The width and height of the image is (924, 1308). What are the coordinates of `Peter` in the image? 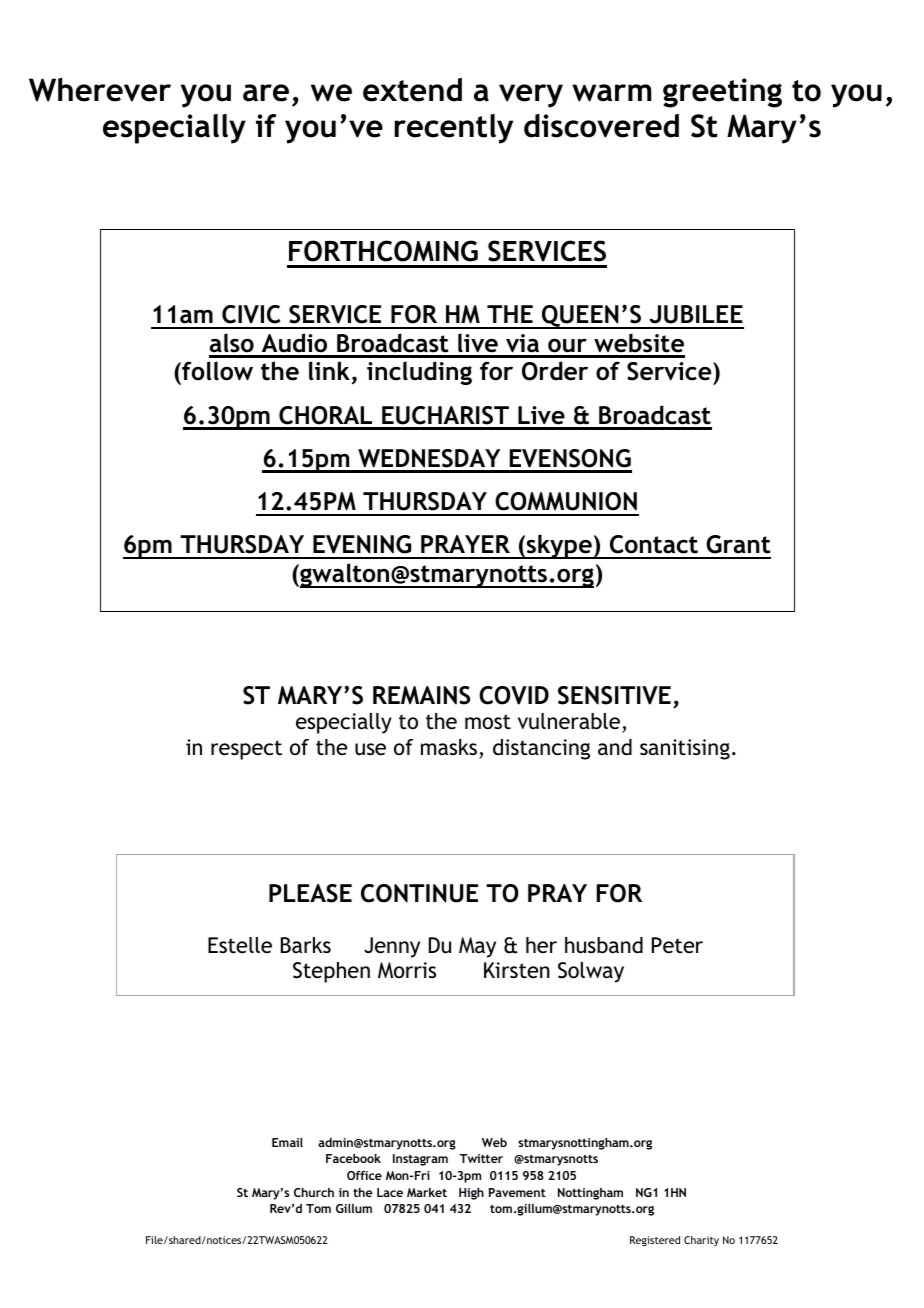 It's located at (677, 945).
